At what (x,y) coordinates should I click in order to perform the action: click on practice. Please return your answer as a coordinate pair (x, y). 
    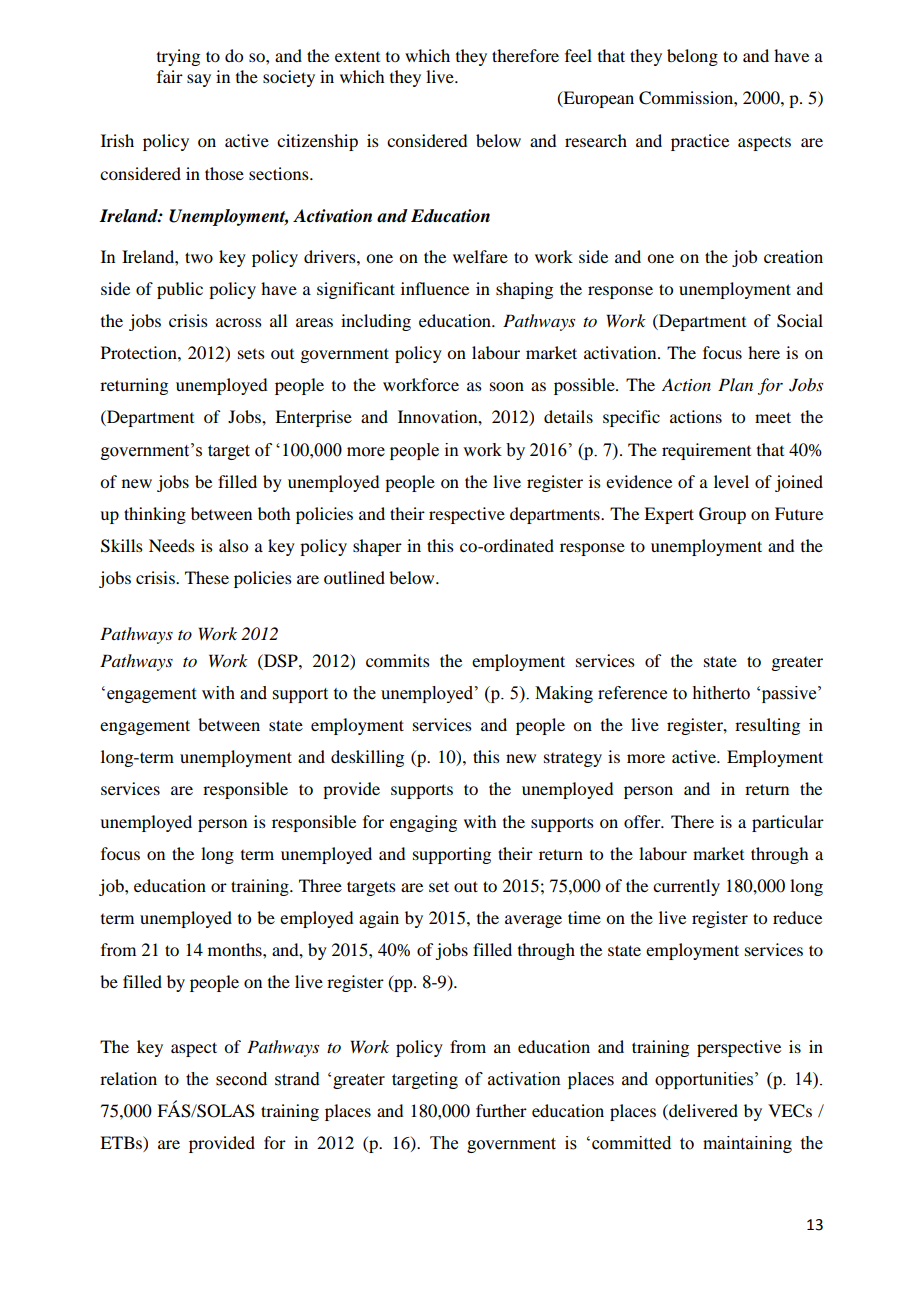
    Looking at the image, I should click on (700, 142).
